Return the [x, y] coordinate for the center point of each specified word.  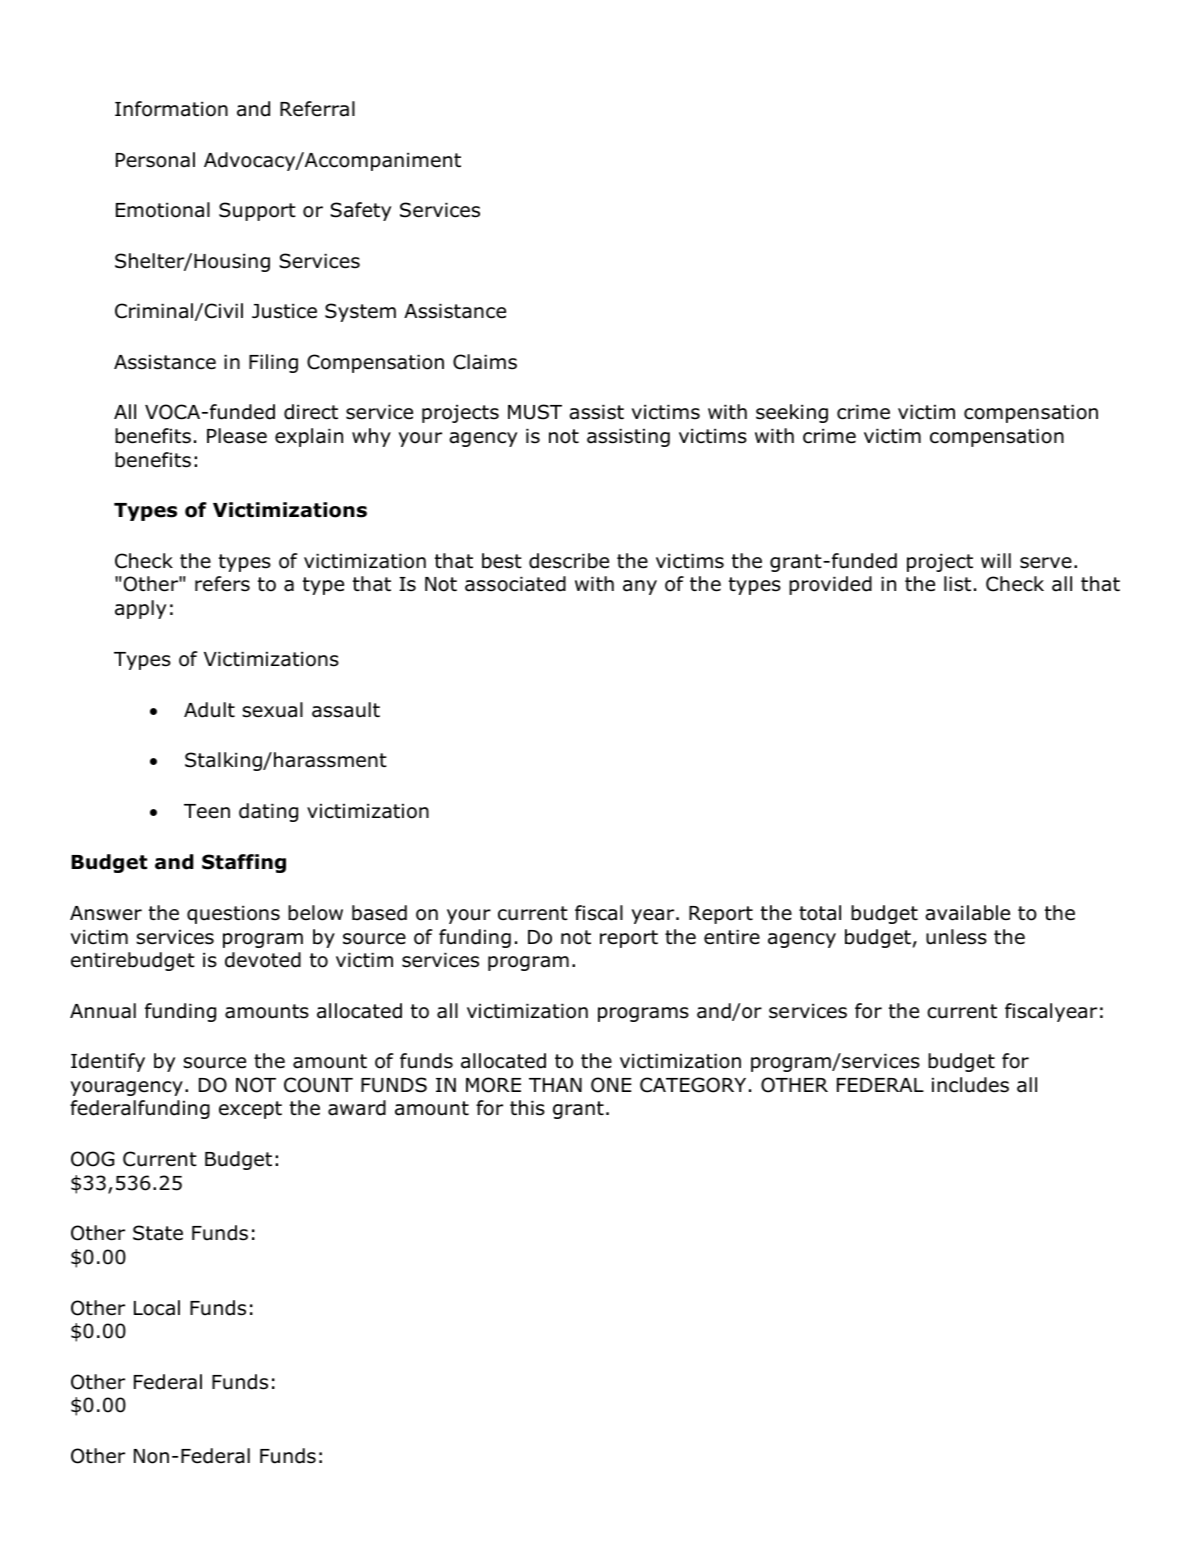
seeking [792, 413]
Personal [155, 160]
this [527, 1108]
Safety [360, 211]
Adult [209, 710]
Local [157, 1308]
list [957, 584]
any [640, 587]
